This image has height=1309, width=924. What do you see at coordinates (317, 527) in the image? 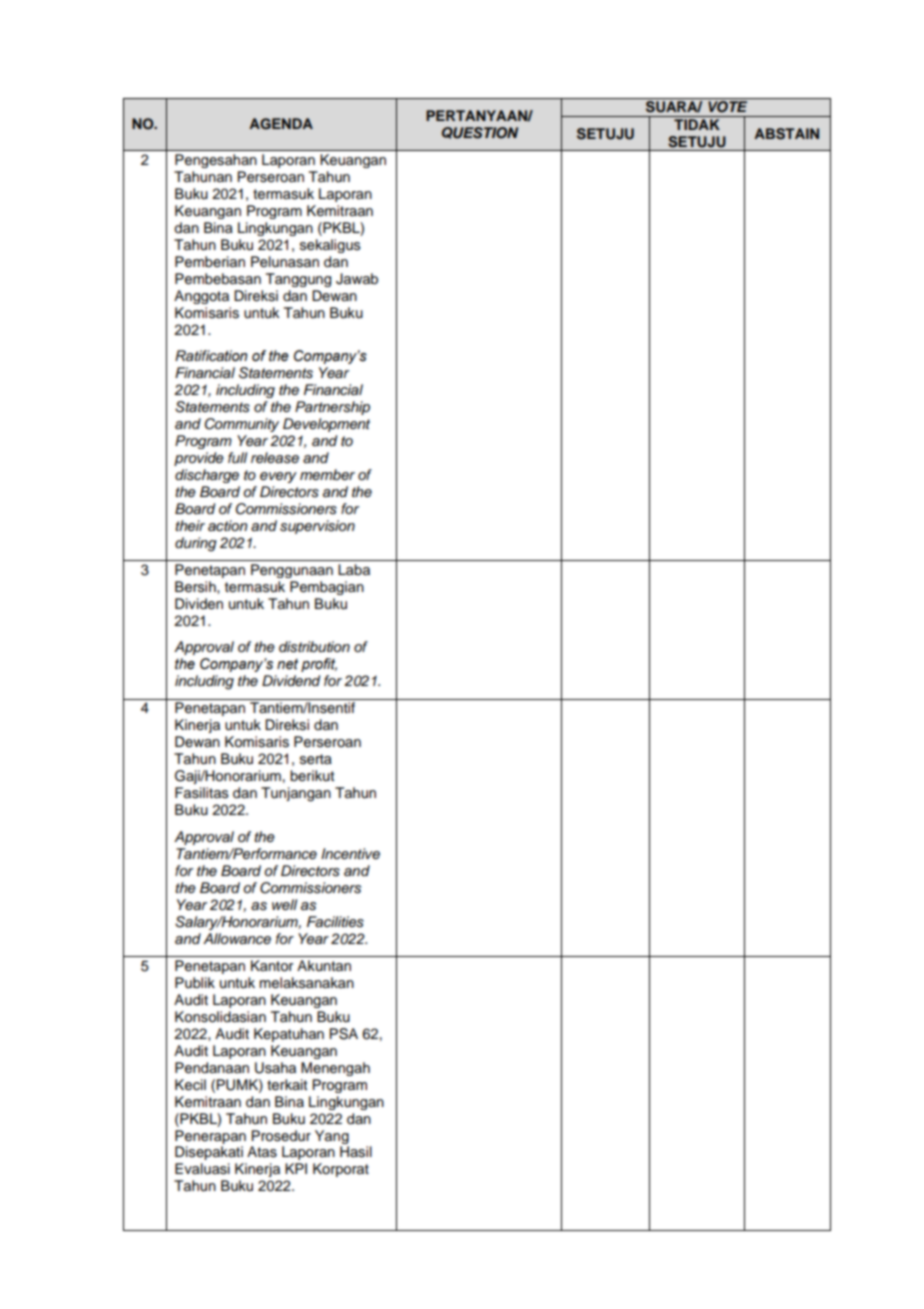
I see `supervision` at bounding box center [317, 527].
